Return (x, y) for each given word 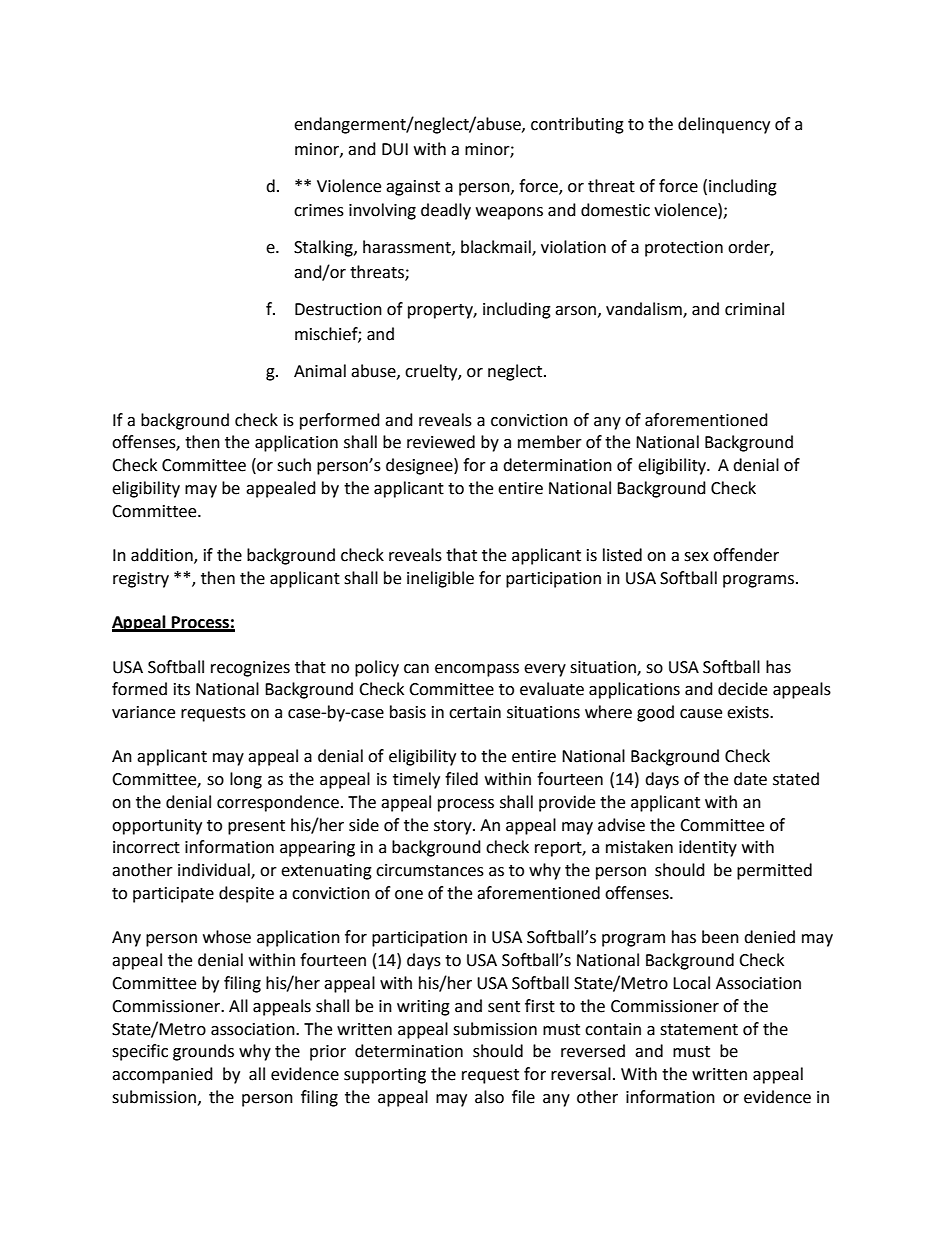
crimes (319, 210)
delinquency (724, 125)
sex (696, 557)
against (413, 188)
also (489, 1097)
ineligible (440, 579)
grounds (203, 1052)
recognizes (250, 669)
